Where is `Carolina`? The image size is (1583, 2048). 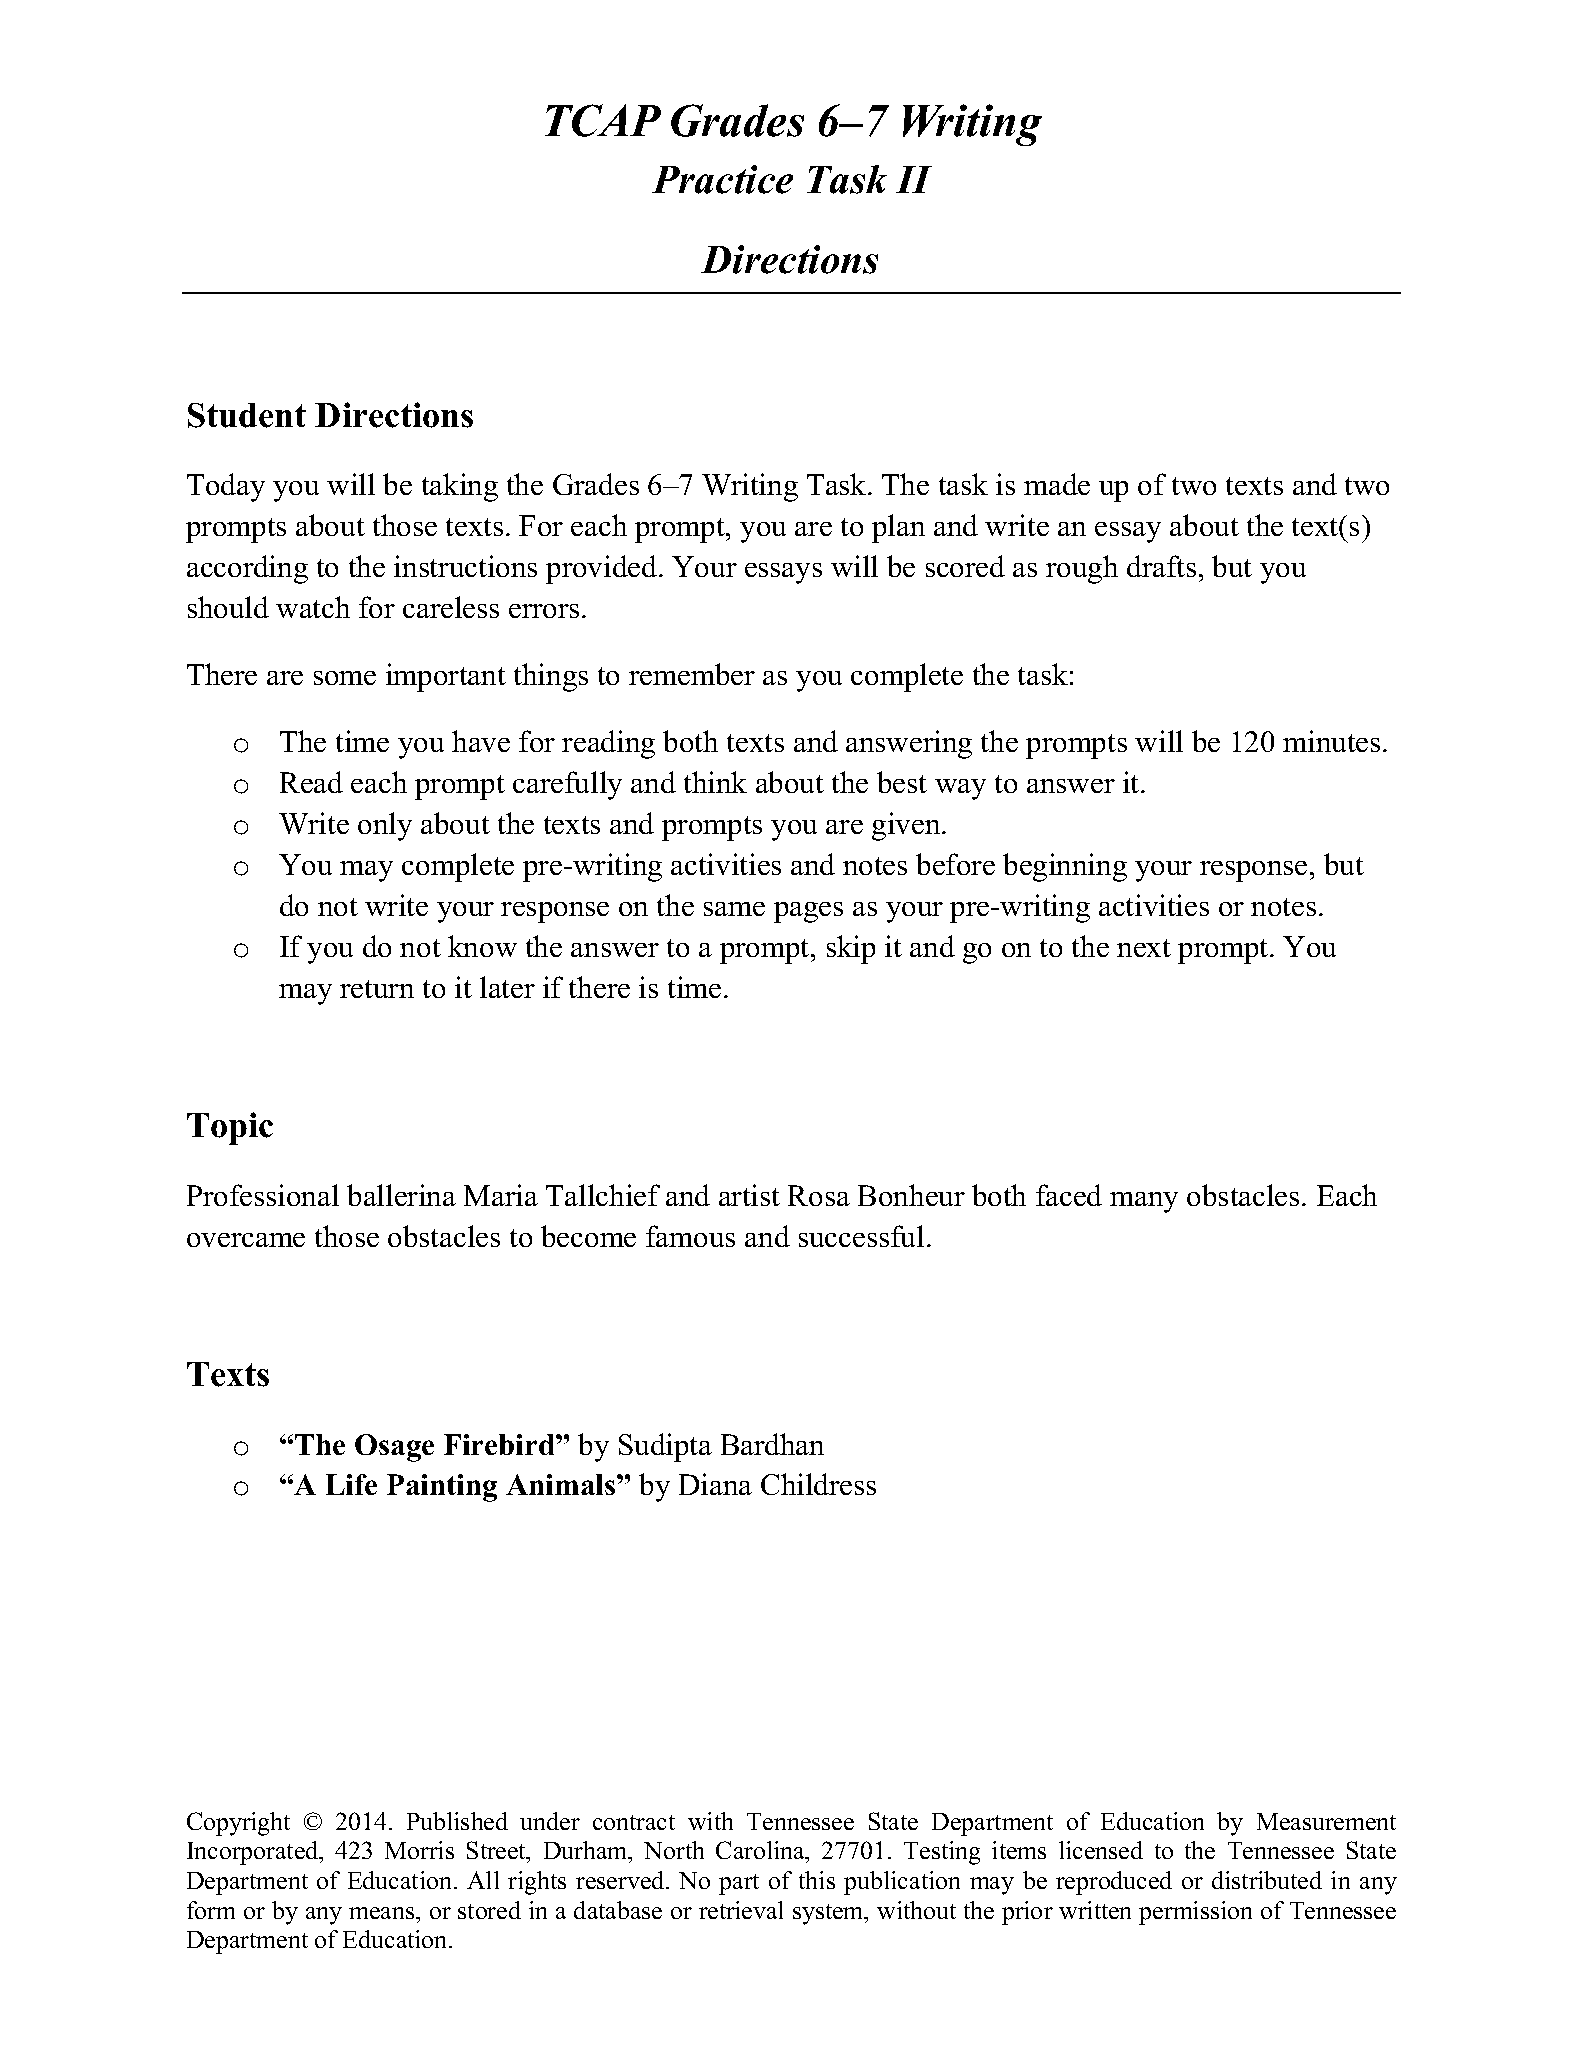
Carolina is located at coordinates (761, 1850).
